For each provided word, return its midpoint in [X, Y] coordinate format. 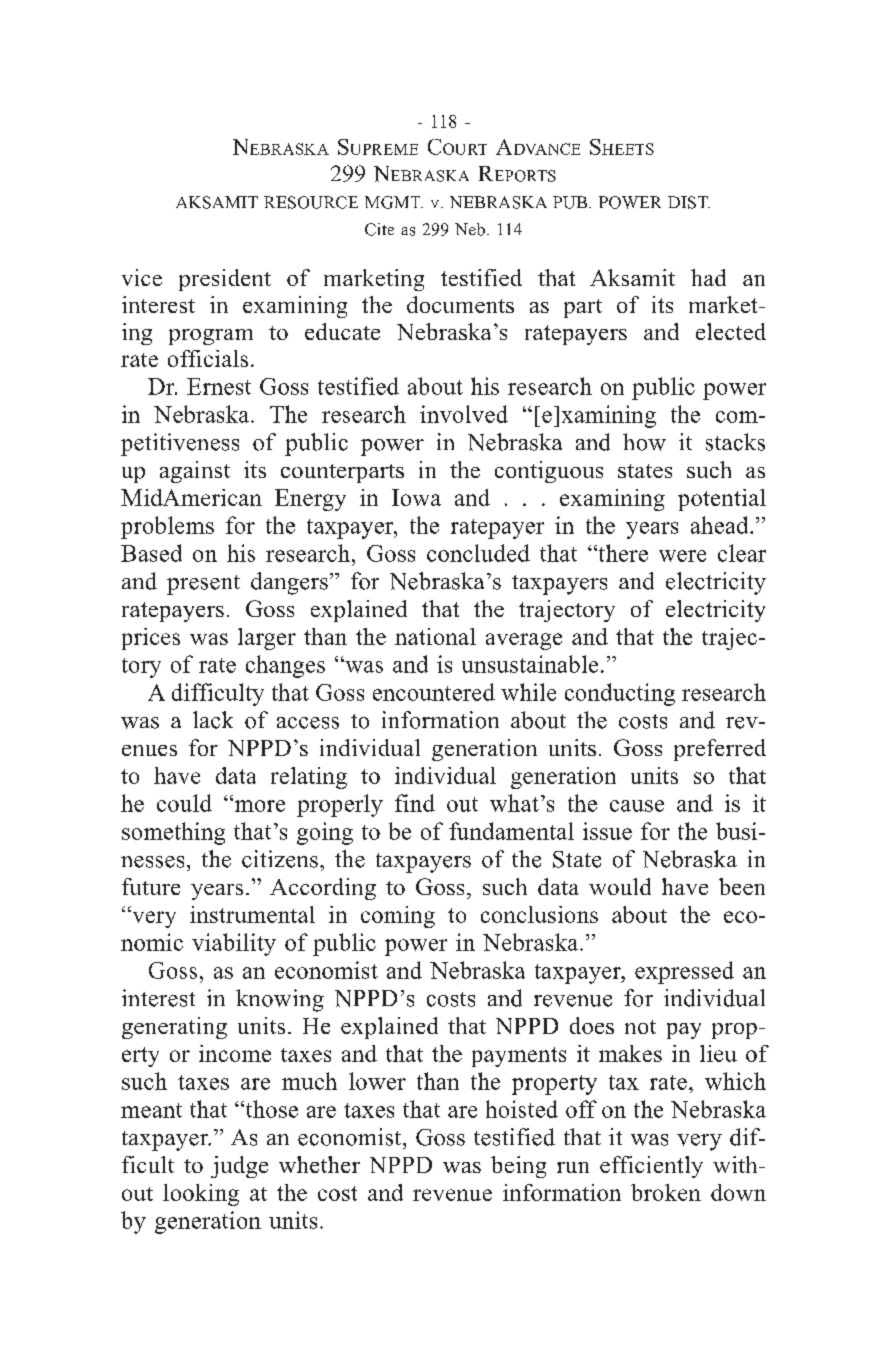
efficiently [651, 1167]
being [518, 1167]
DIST [689, 202]
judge [239, 1167]
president [225, 280]
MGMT [394, 202]
